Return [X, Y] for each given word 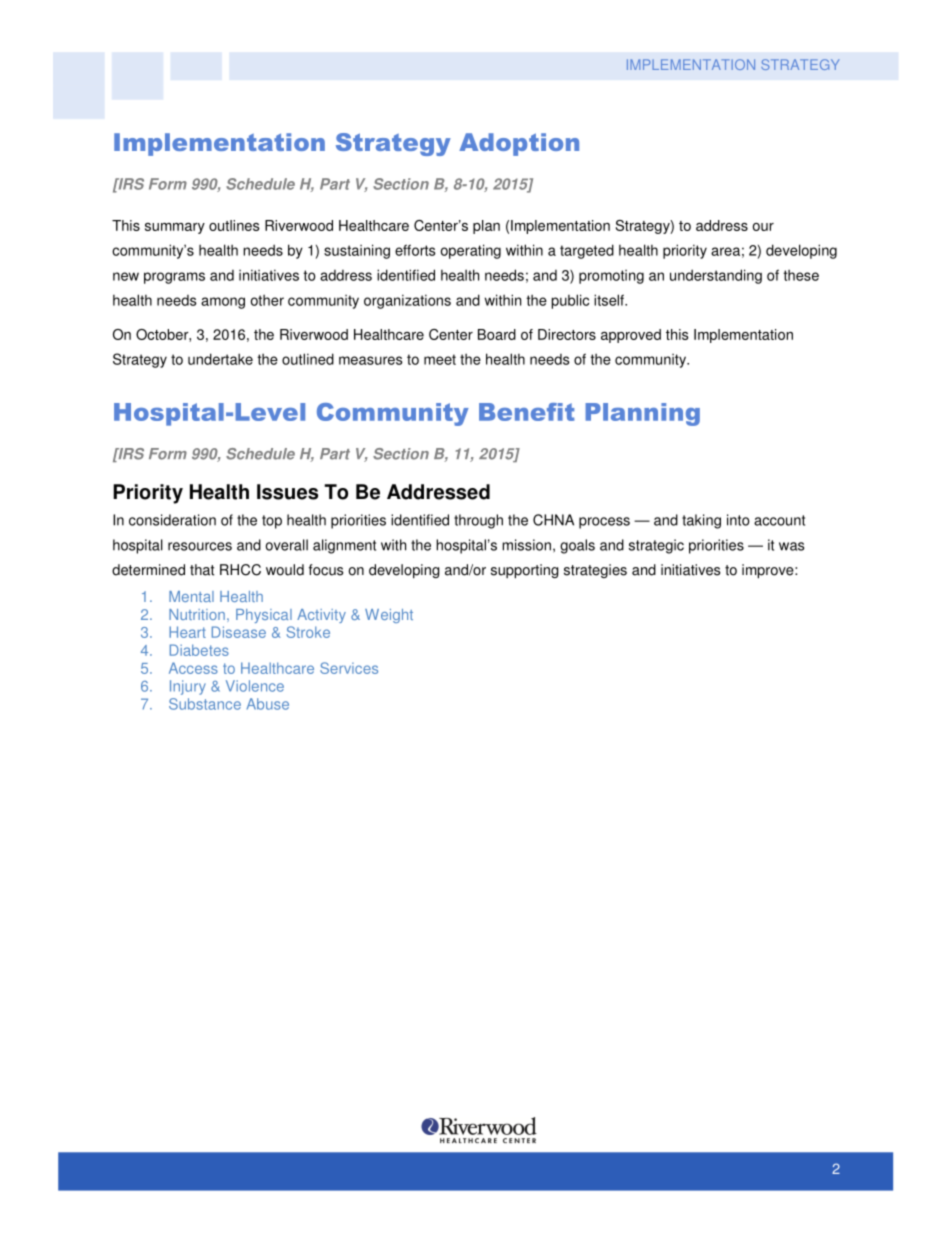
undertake [220, 359]
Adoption [519, 144]
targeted [587, 251]
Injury [188, 687]
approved [631, 336]
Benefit [527, 412]
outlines [234, 225]
